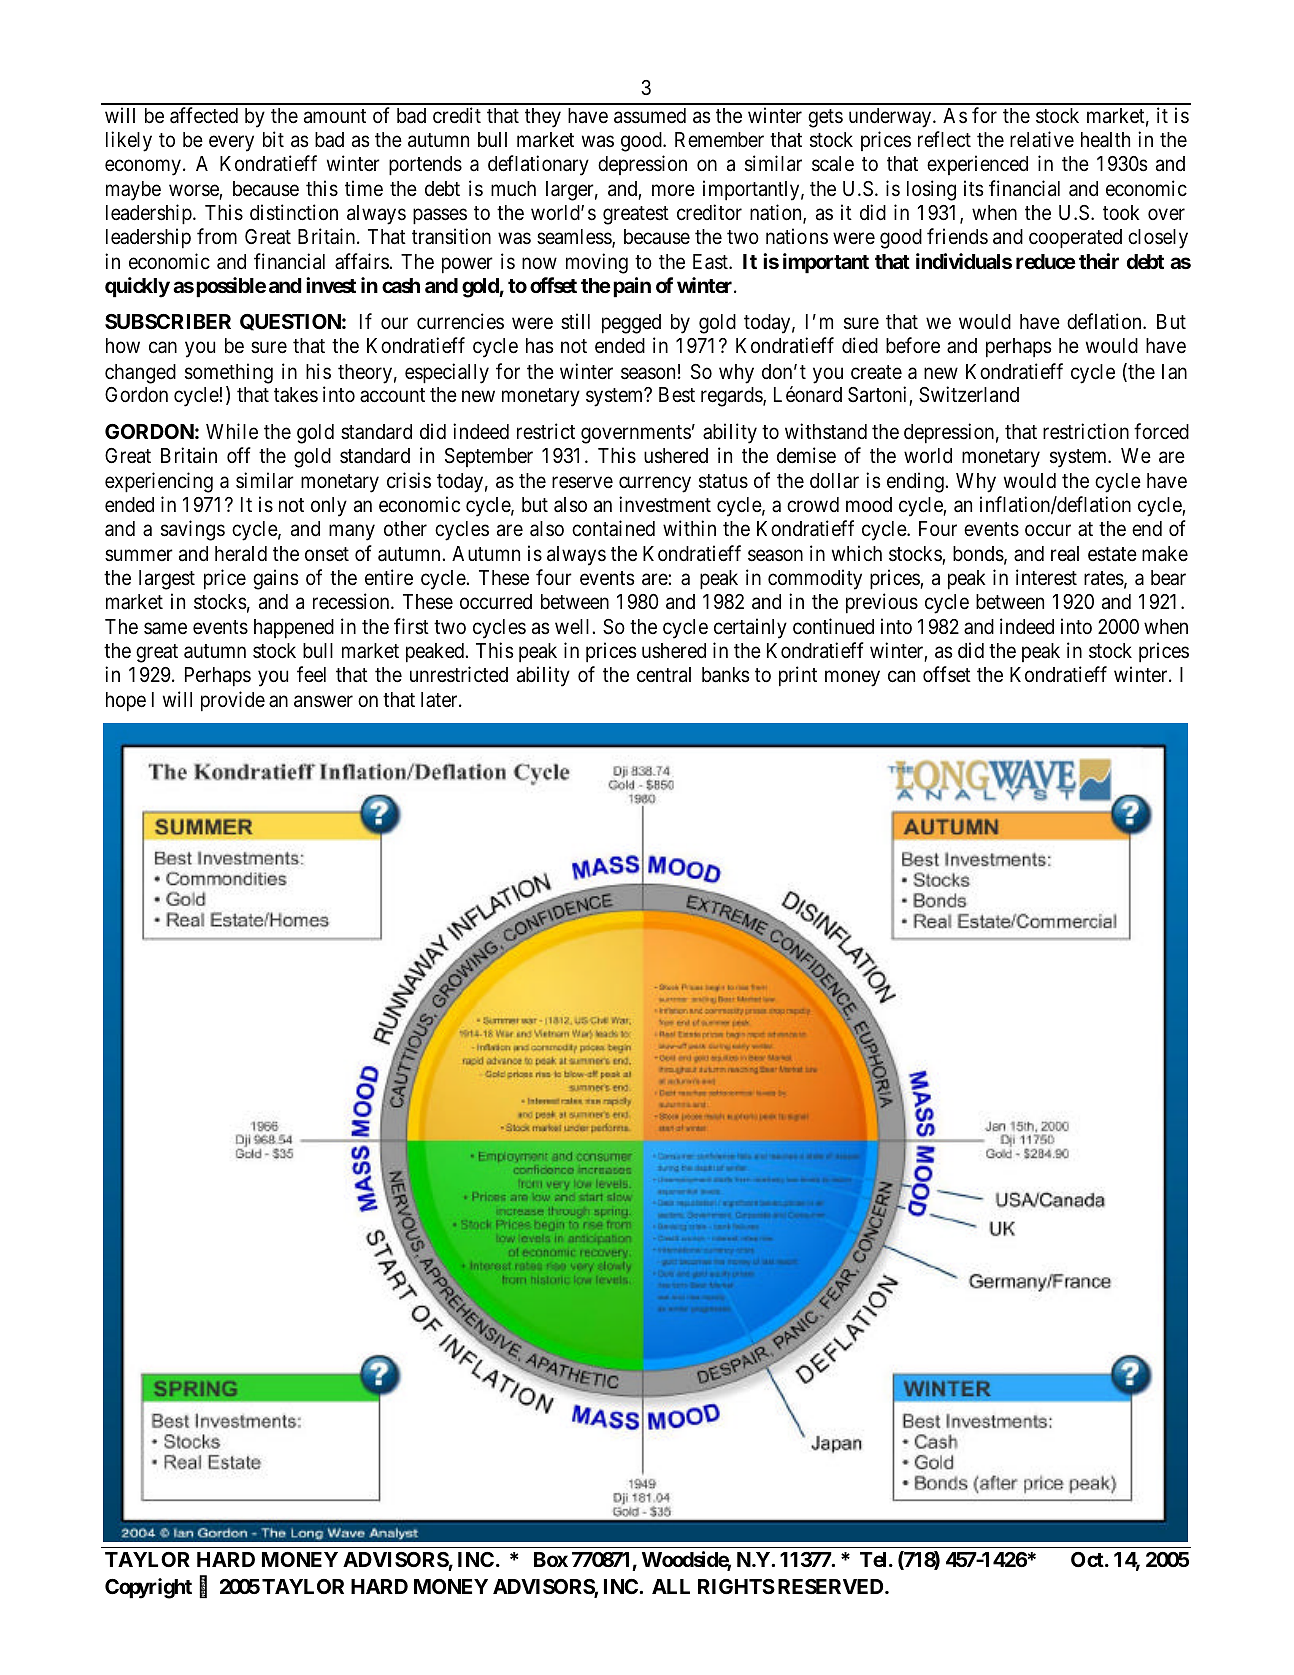 The height and width of the screenshot is (1675, 1294). Describe the element at coordinates (551, 1559) in the screenshot. I see `Box` at that location.
